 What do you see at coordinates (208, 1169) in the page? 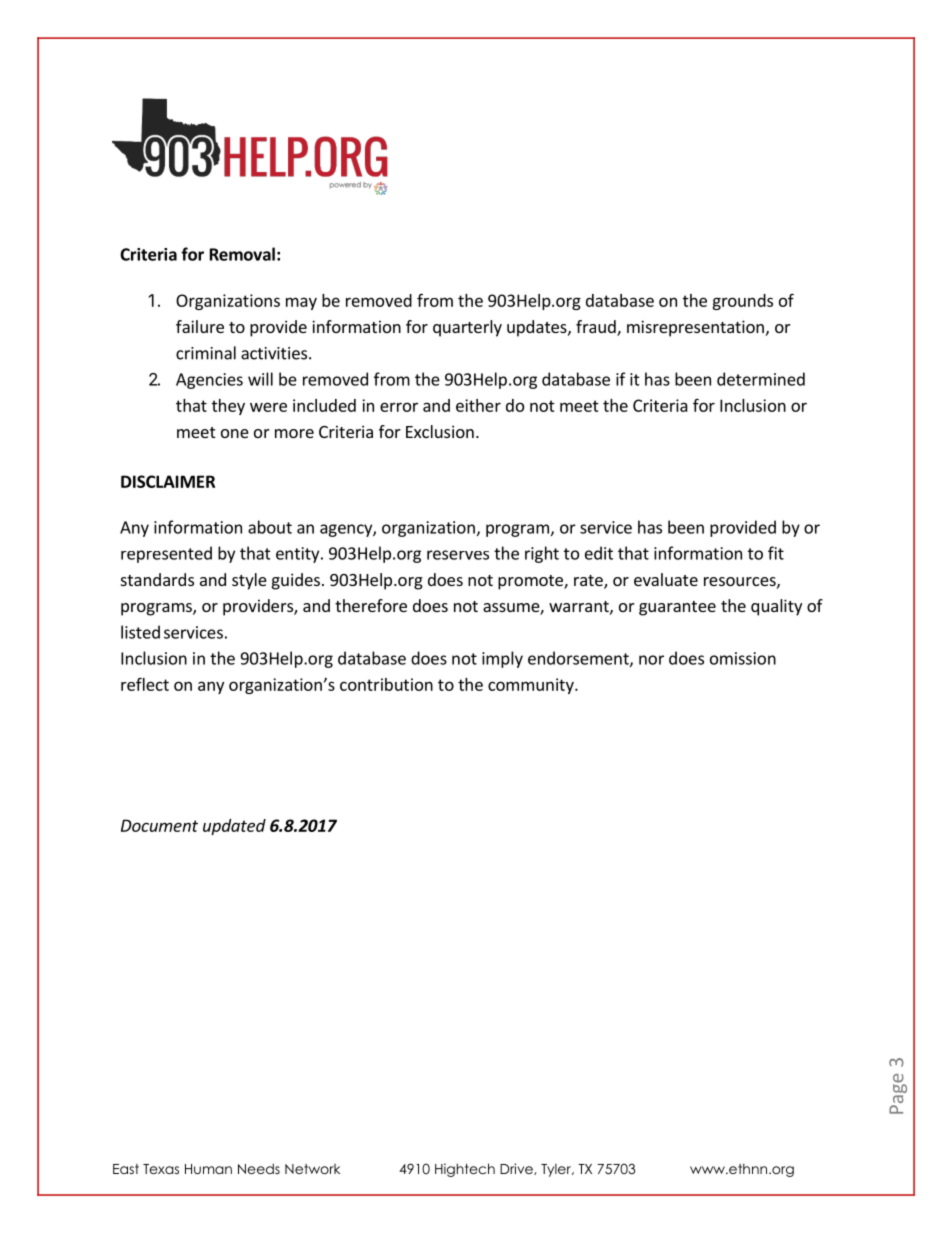
I see `Human` at bounding box center [208, 1169].
